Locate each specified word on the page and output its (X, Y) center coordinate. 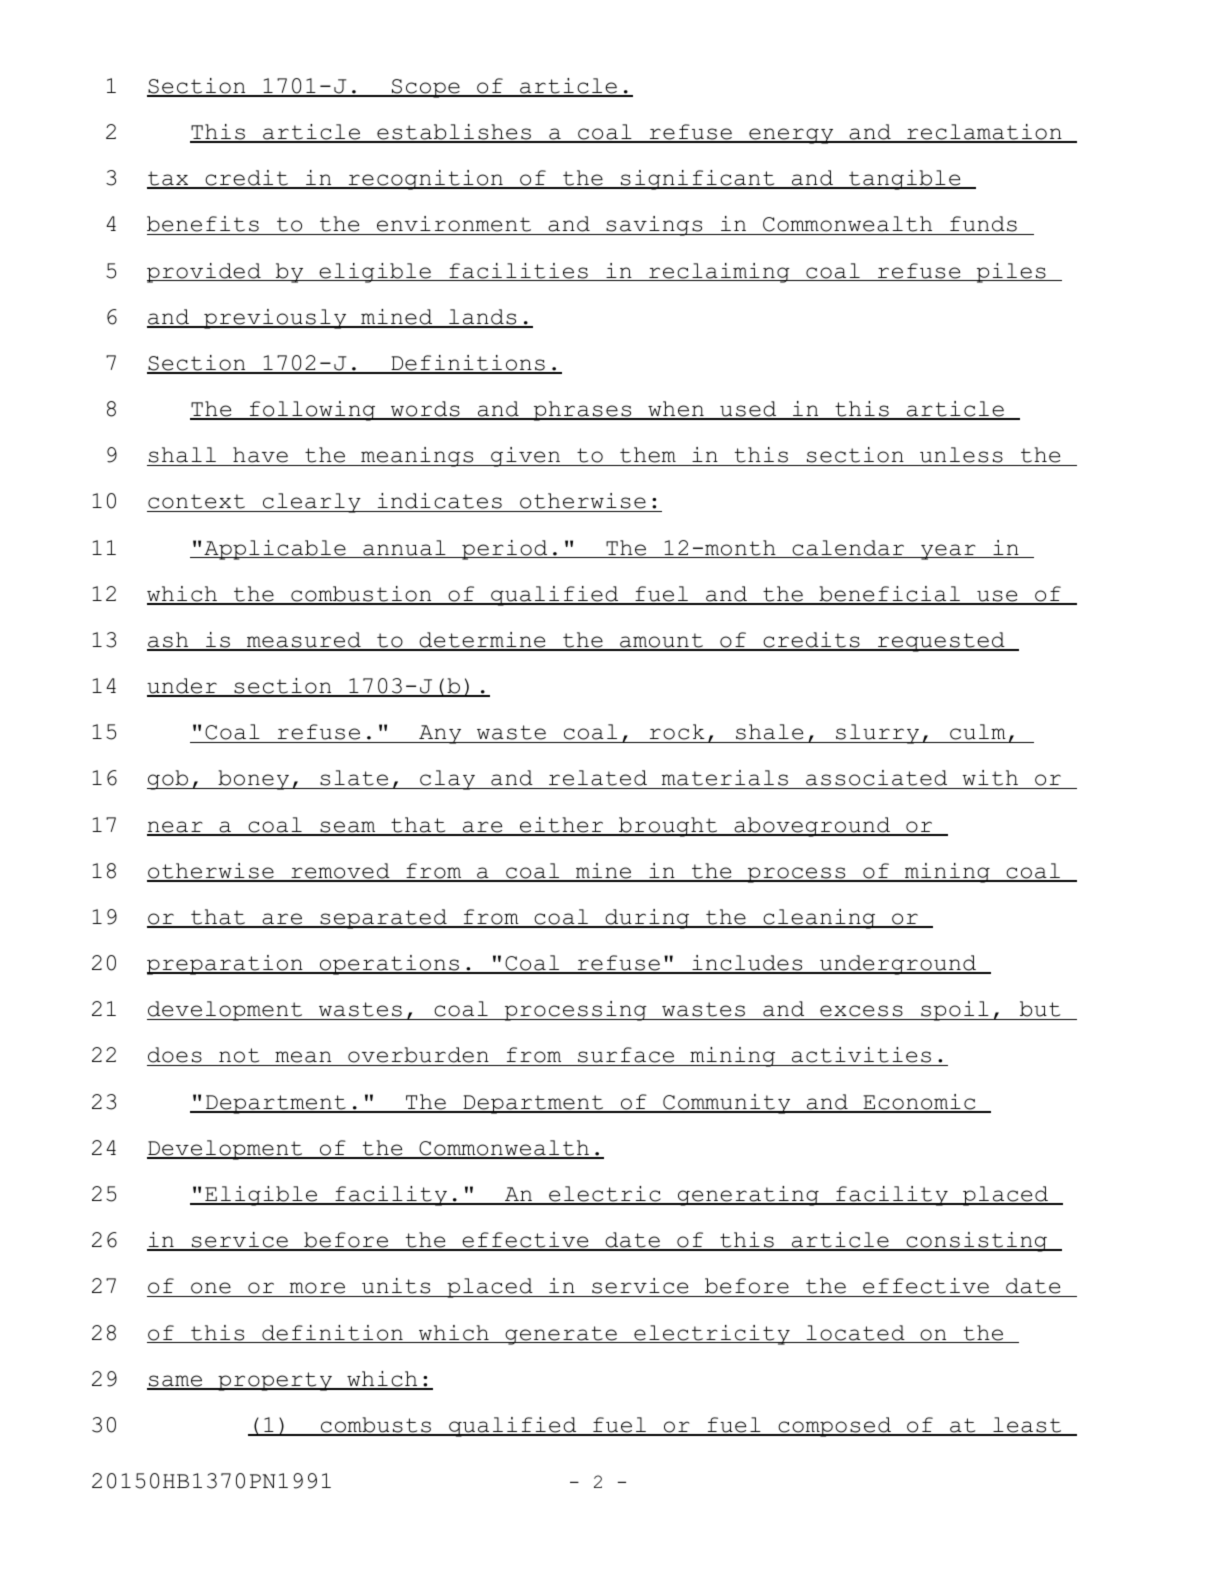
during (647, 919)
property (275, 1381)
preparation (226, 965)
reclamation (984, 133)
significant (698, 180)
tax (169, 180)
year (948, 552)
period (505, 550)
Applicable (275, 550)
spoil (955, 1011)
